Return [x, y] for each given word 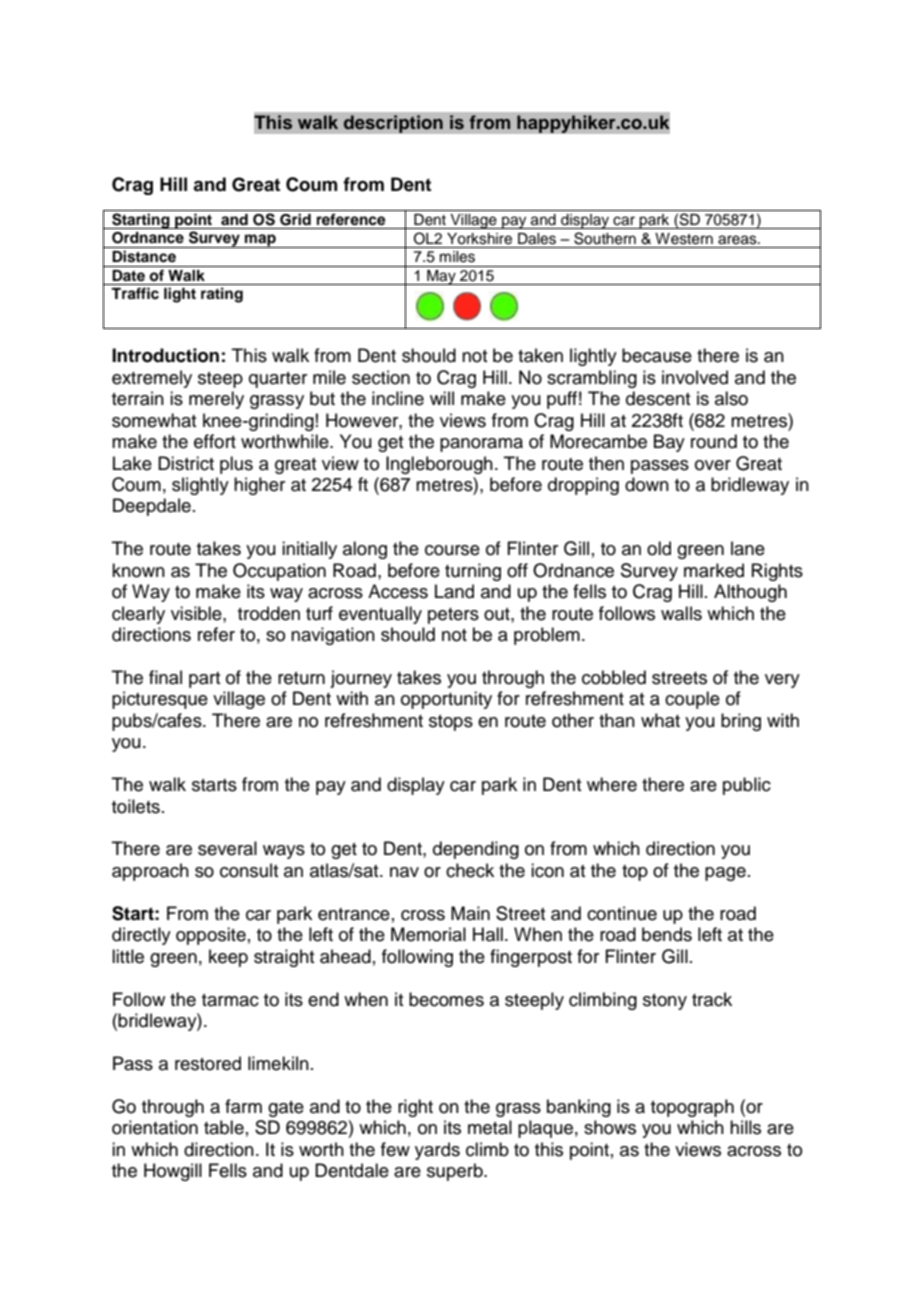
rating [222, 295]
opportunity [446, 700]
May [441, 277]
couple [692, 700]
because [657, 355]
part [204, 680]
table [224, 1127]
